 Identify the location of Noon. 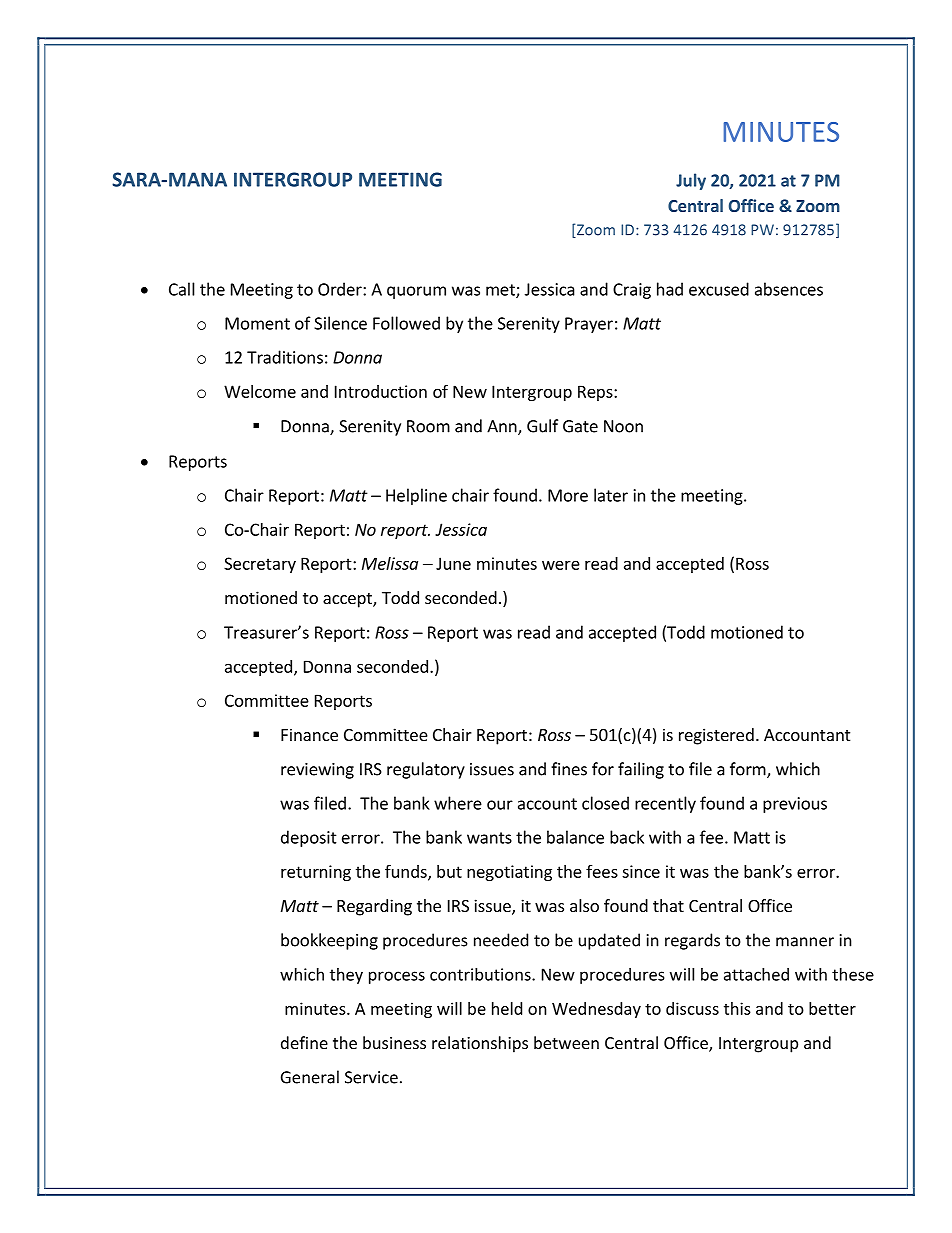
(623, 426).
